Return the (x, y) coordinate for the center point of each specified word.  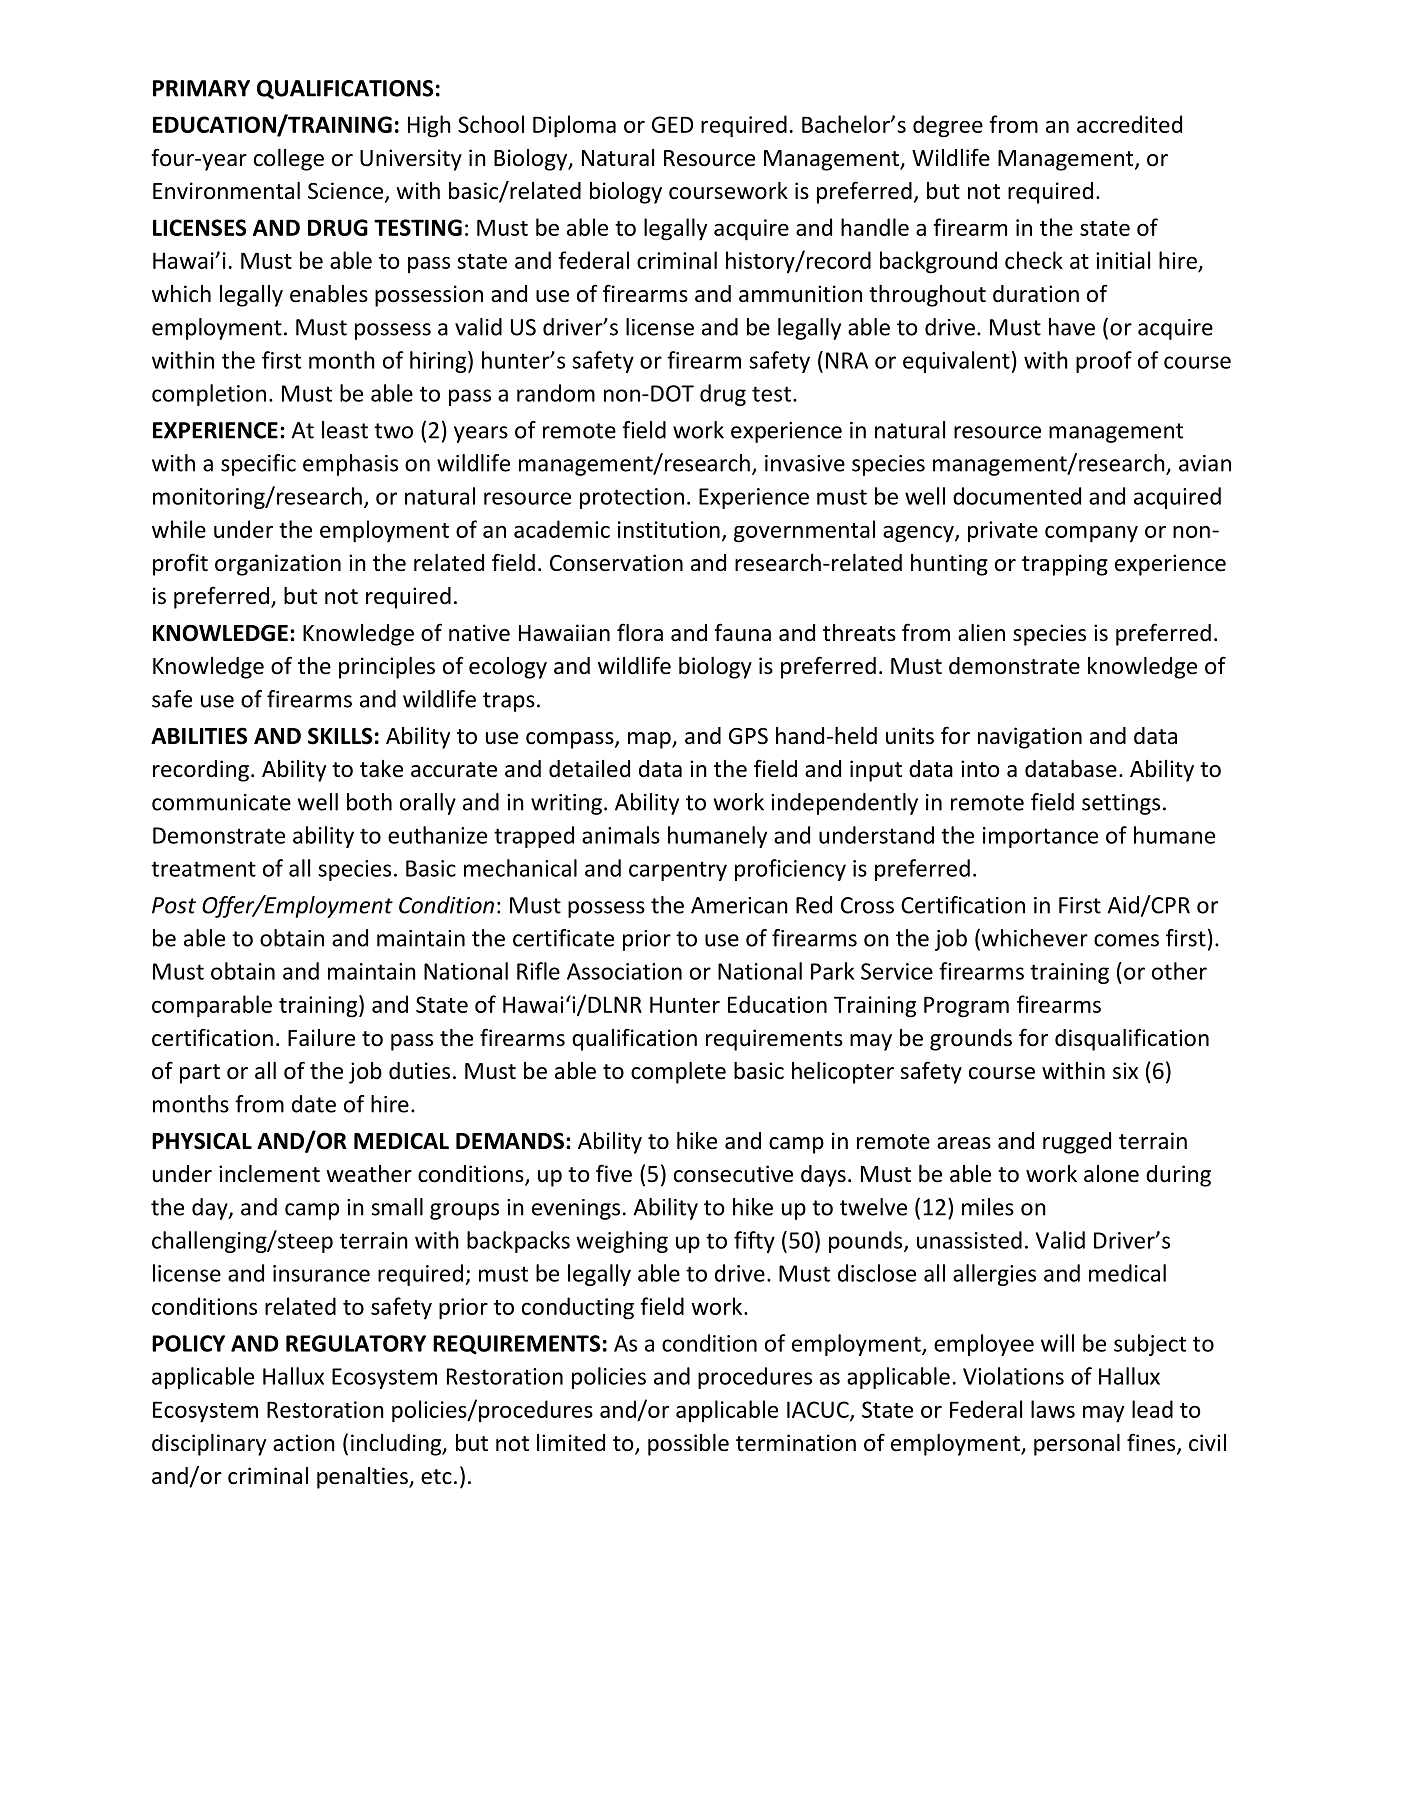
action (304, 1443)
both (369, 802)
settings (1121, 804)
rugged (1077, 1143)
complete (678, 1073)
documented (1017, 496)
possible (688, 1445)
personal (1077, 1445)
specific (258, 465)
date (314, 1104)
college (289, 160)
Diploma (574, 126)
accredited (1129, 124)
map (650, 740)
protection (632, 498)
